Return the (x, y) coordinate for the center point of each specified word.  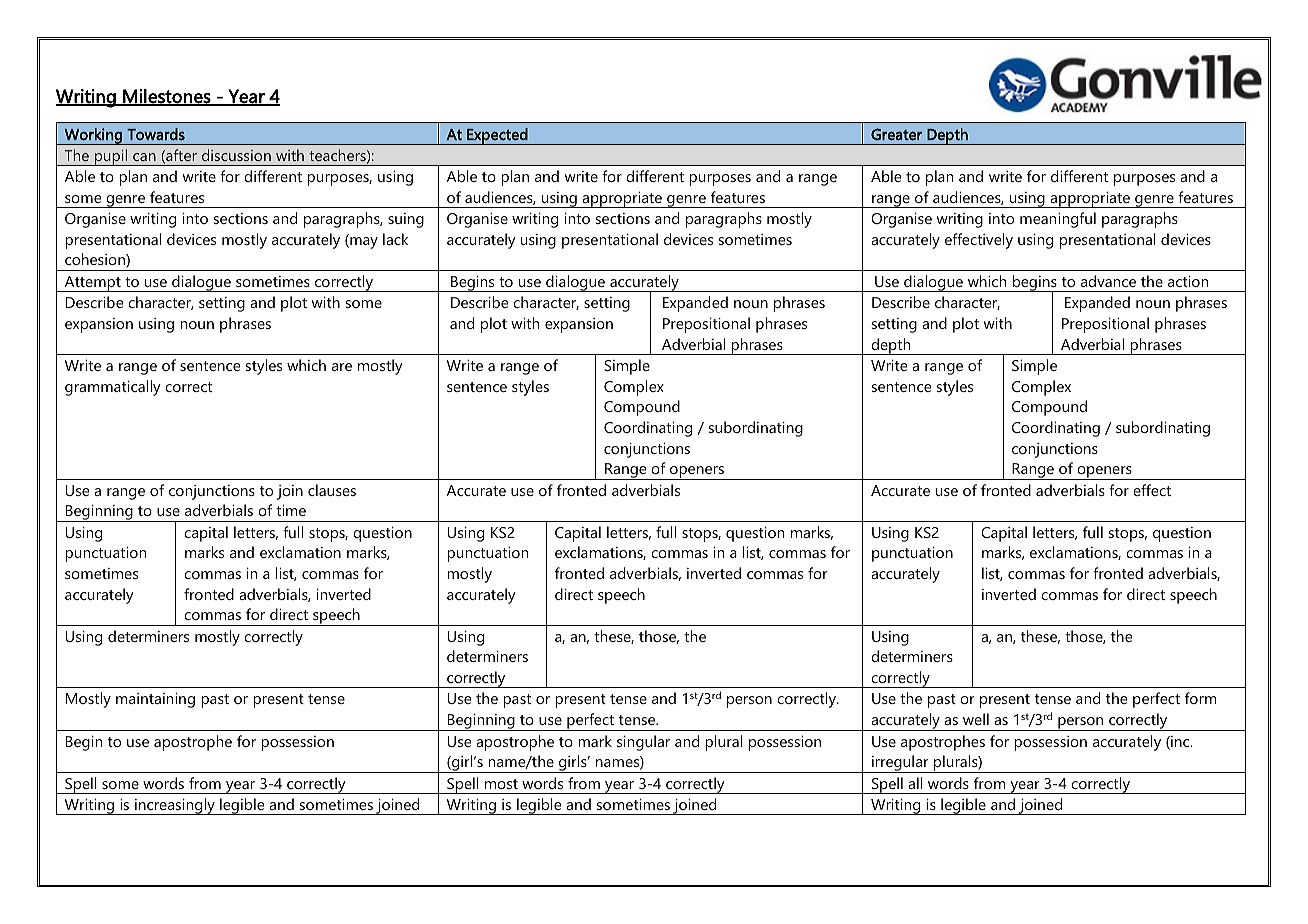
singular (643, 743)
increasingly (175, 806)
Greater (896, 134)
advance (1108, 281)
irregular (900, 764)
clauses (332, 490)
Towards (156, 134)
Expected (497, 136)
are (342, 367)
